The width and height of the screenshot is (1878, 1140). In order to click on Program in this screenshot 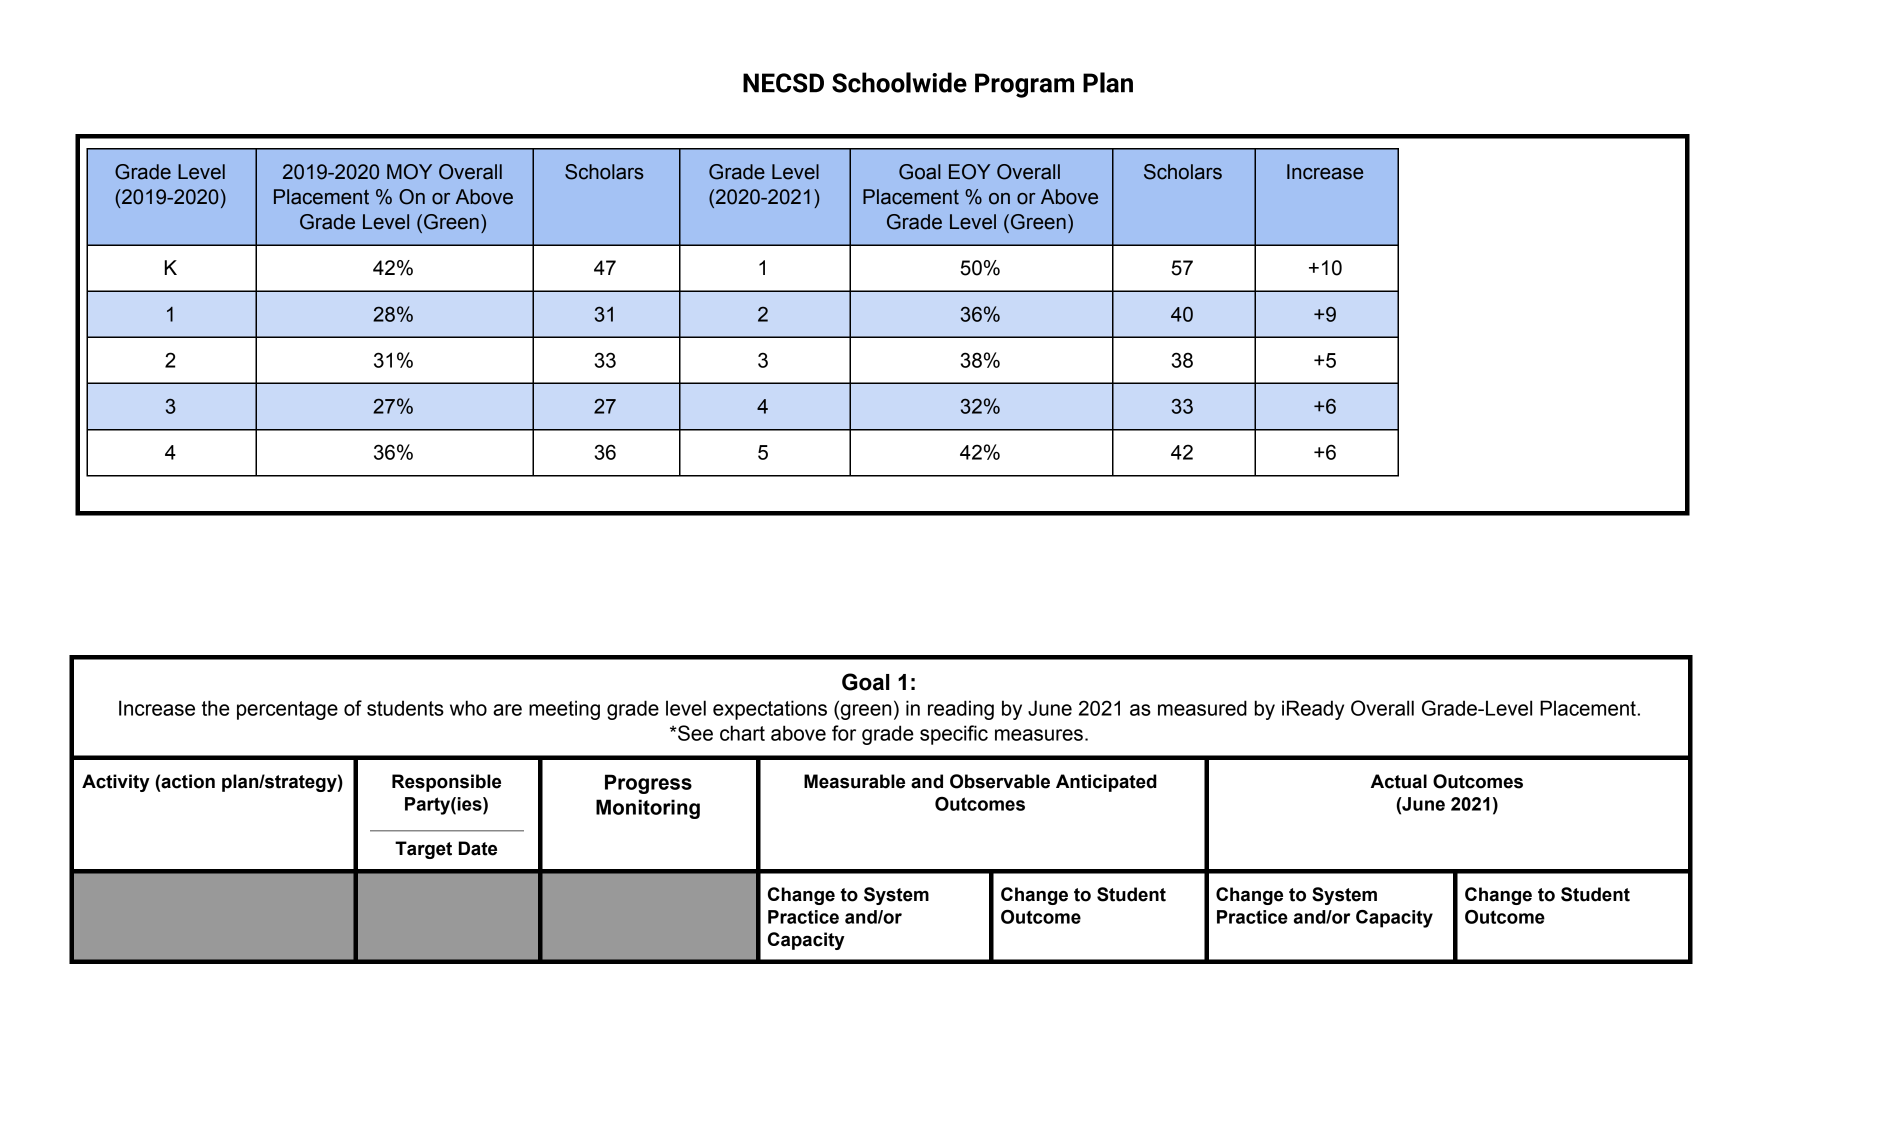, I will do `click(1024, 85)`.
